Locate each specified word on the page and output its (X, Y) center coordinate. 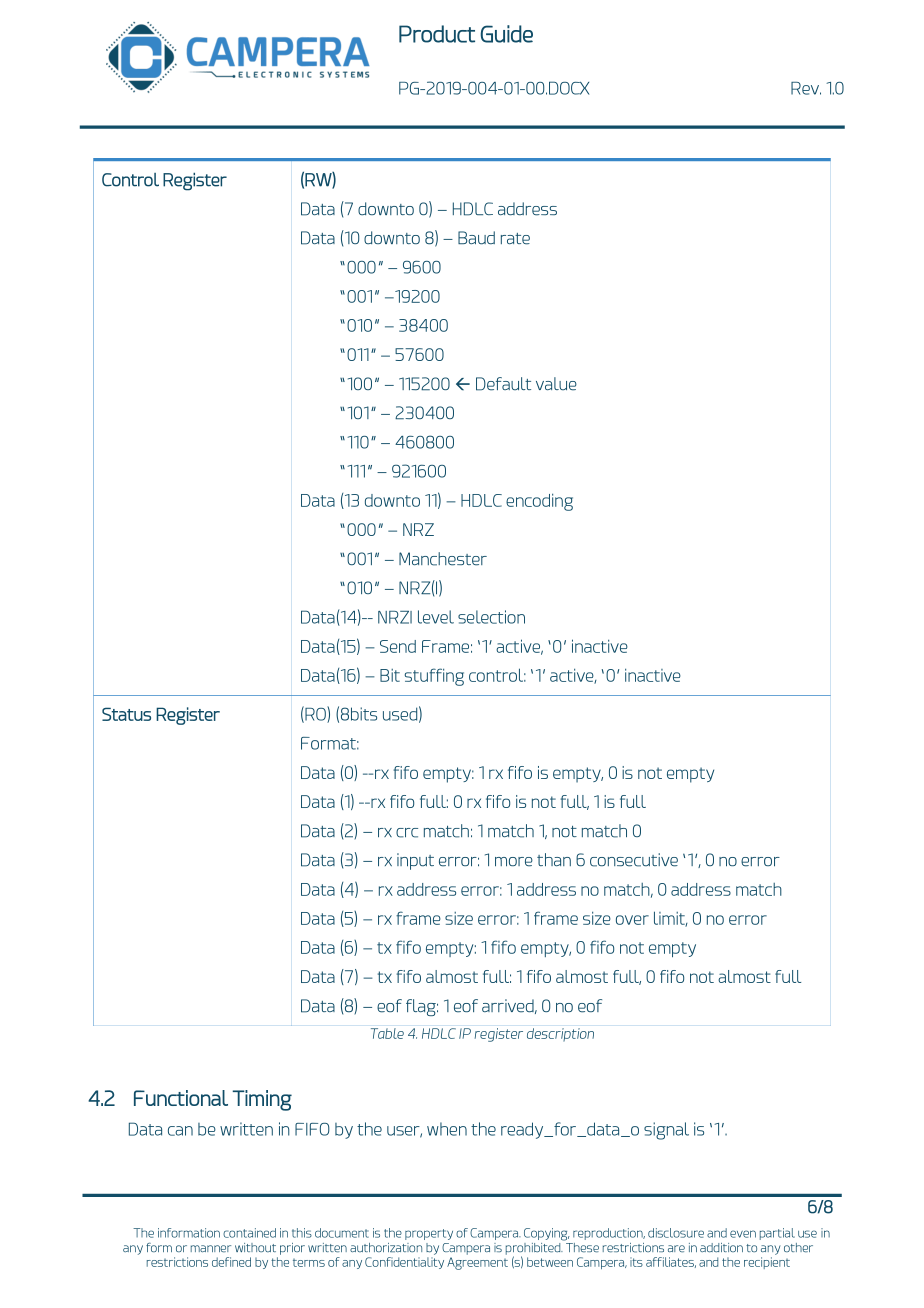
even (743, 1234)
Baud (476, 238)
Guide (507, 34)
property (429, 1234)
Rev (806, 88)
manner (211, 1249)
